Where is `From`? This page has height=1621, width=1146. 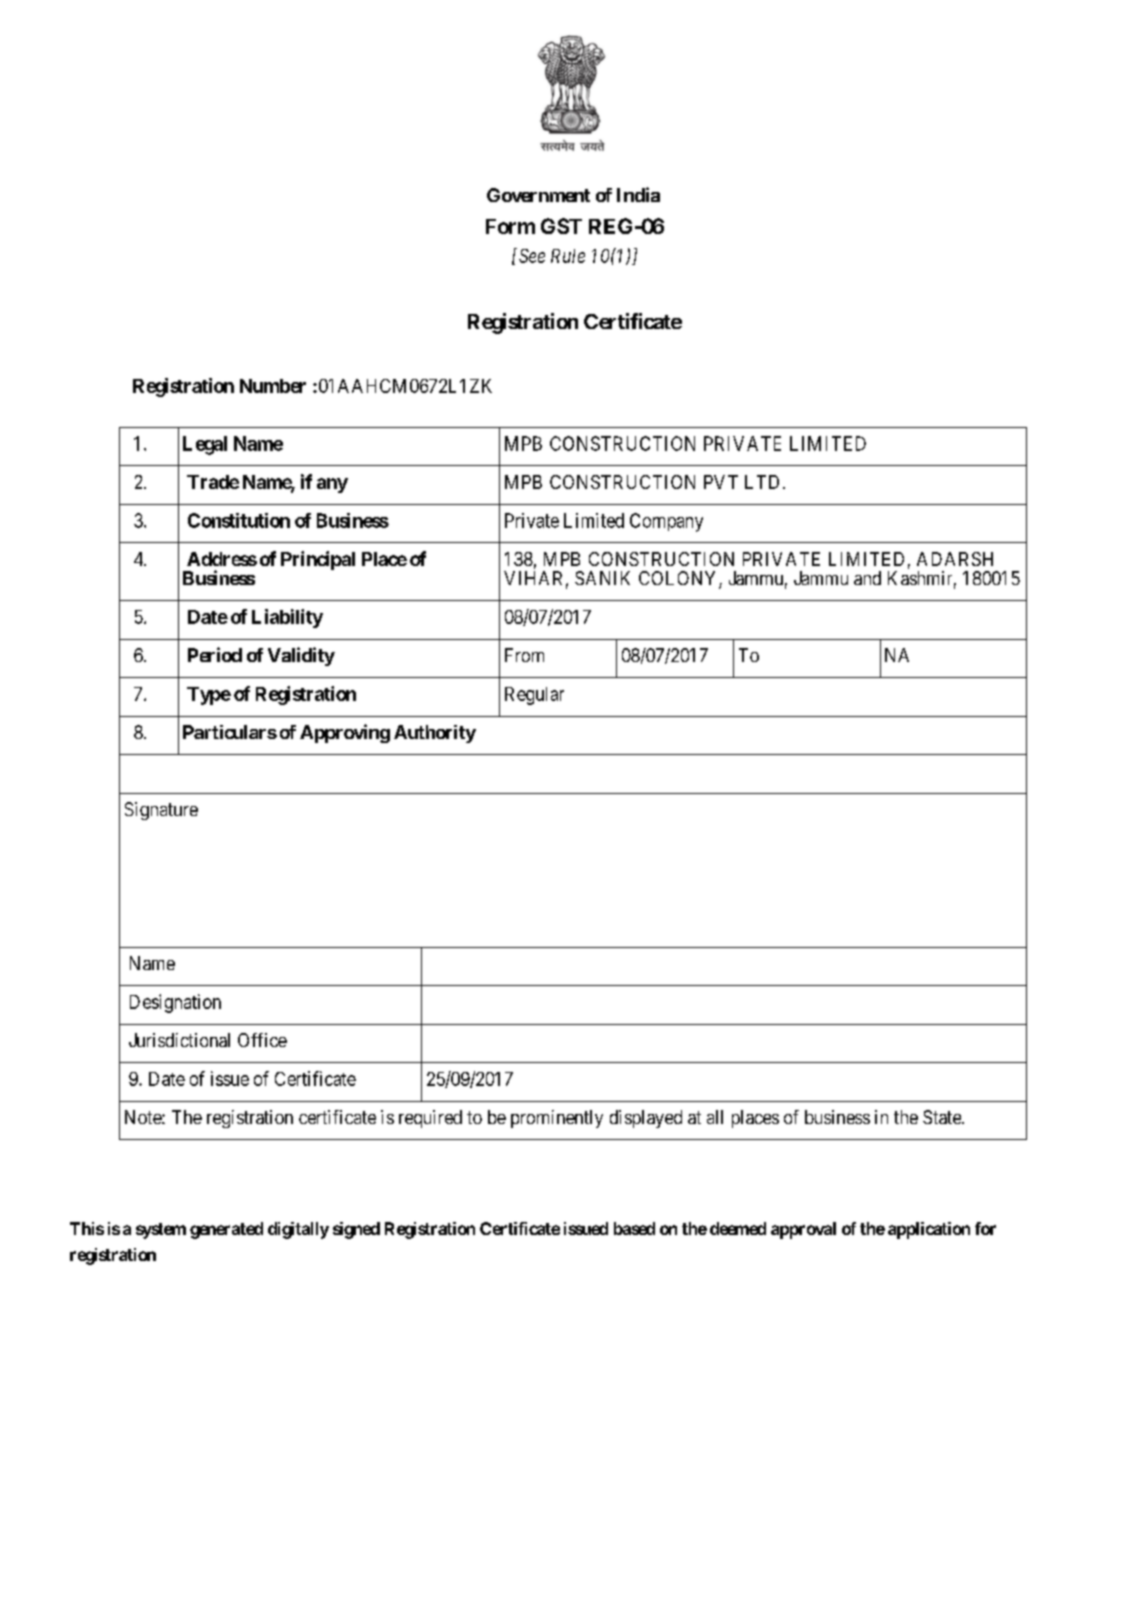
From is located at coordinates (524, 655).
